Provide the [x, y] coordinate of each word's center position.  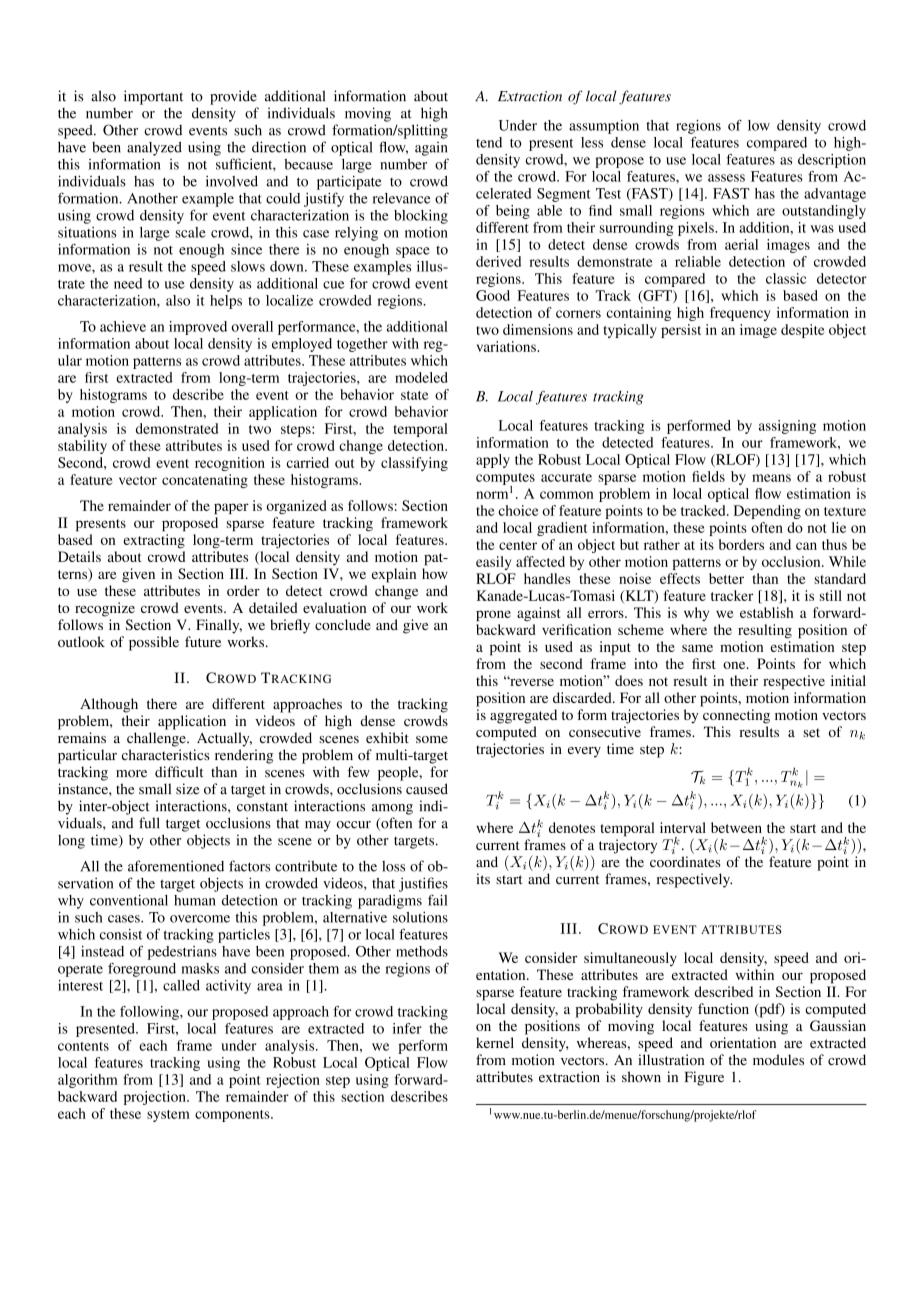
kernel [495, 1042]
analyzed [154, 148]
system [168, 1116]
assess [726, 178]
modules [778, 1059]
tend [489, 142]
